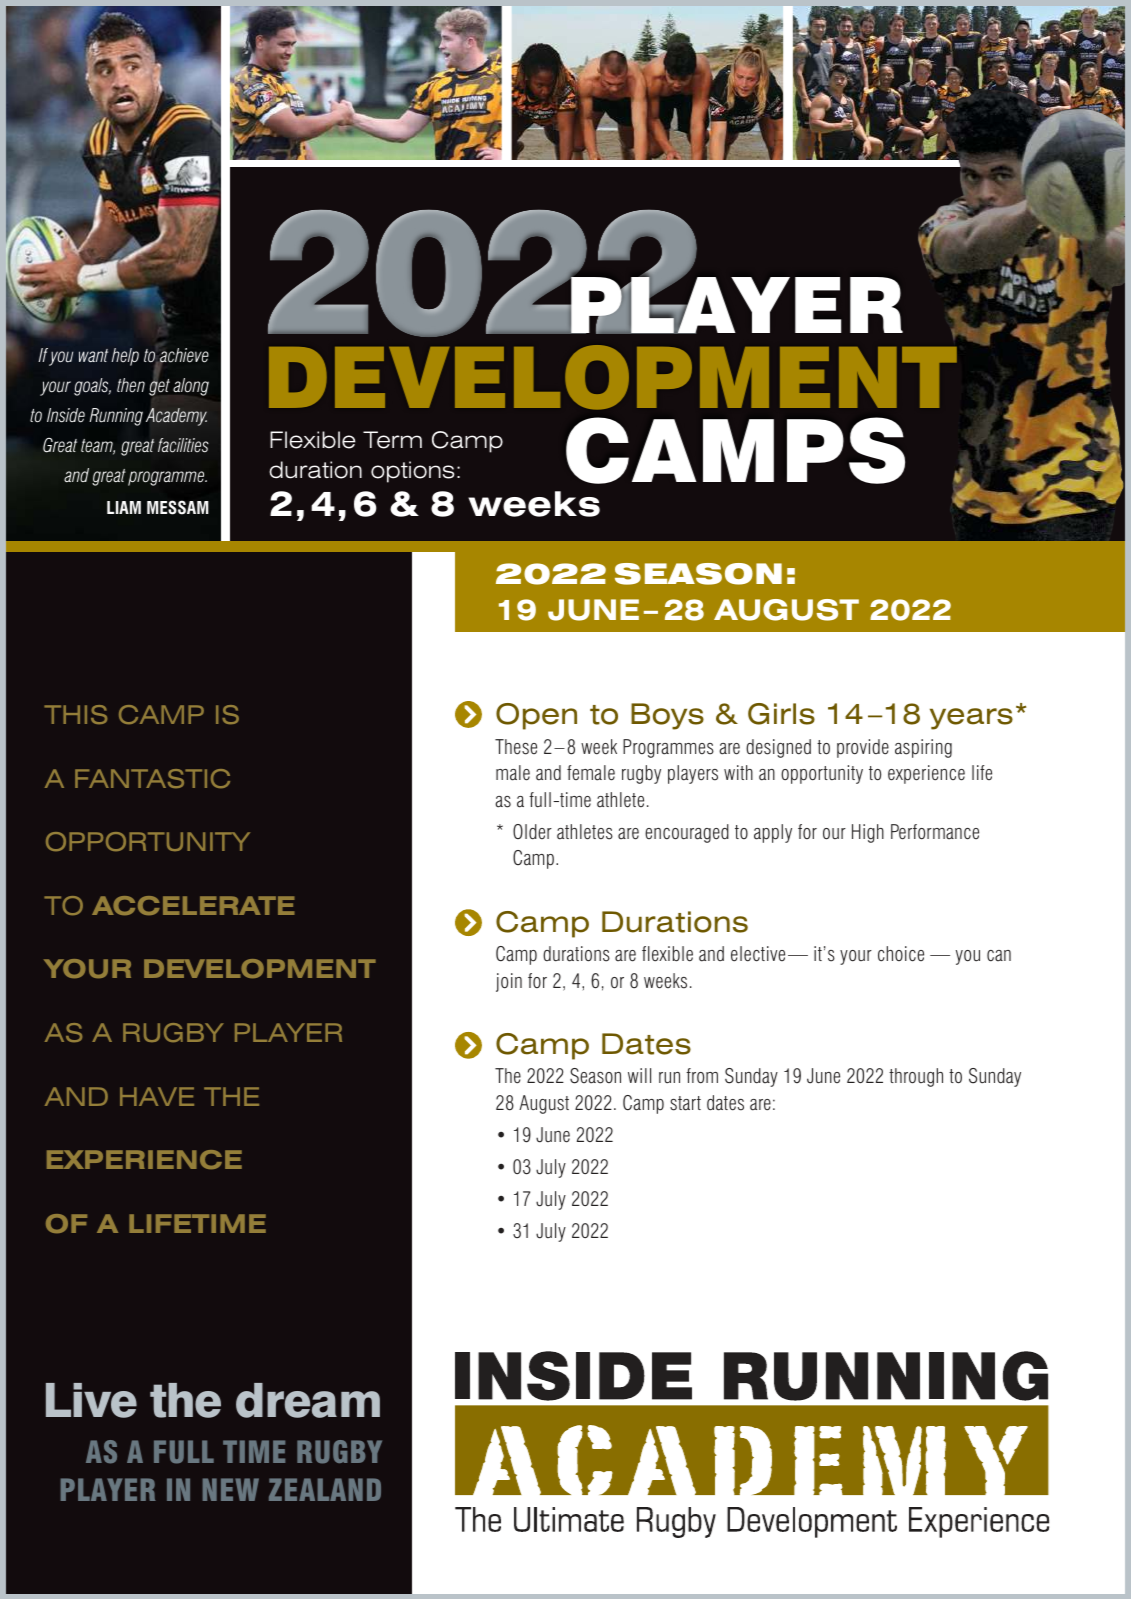  Describe the element at coordinates (193, 905) in the image. I see `ACCELERATE` at that location.
